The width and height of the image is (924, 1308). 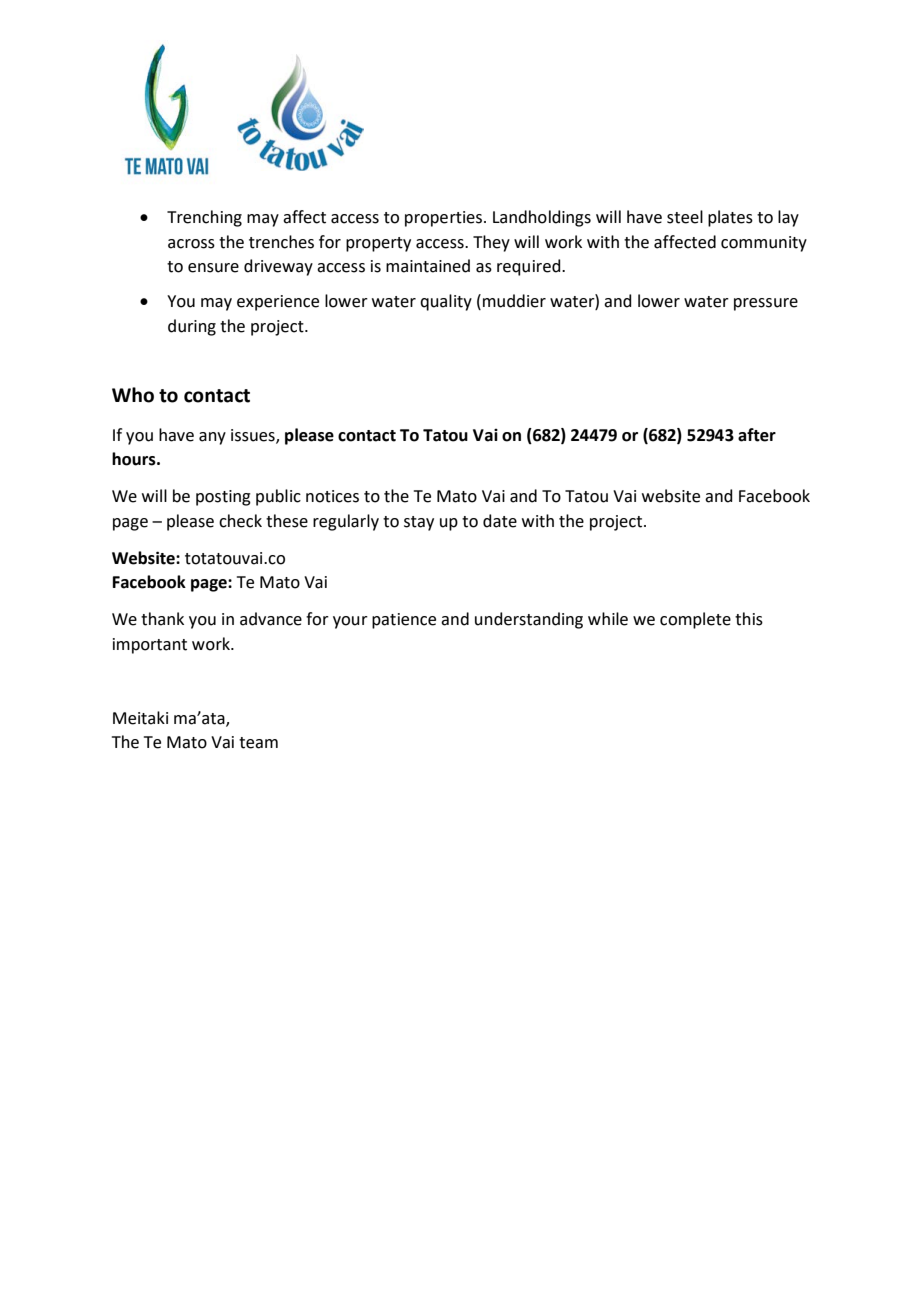 What do you see at coordinates (443, 219) in the image?
I see `properties` at bounding box center [443, 219].
